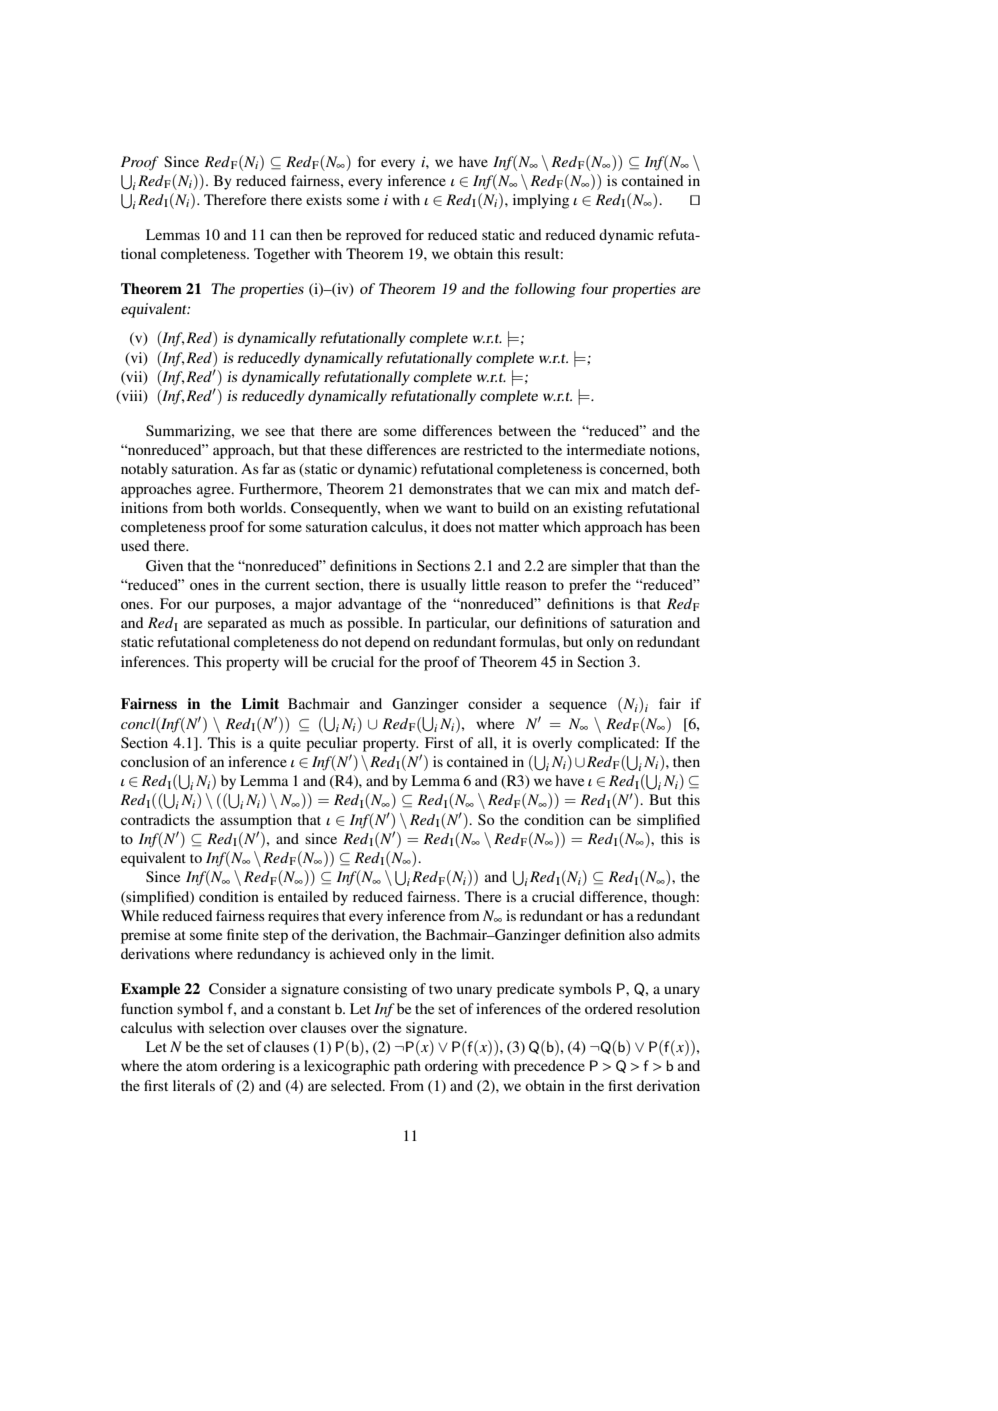 Image resolution: width=998 pixels, height=1411 pixels. What do you see at coordinates (282, 255) in the image?
I see `Together` at bounding box center [282, 255].
